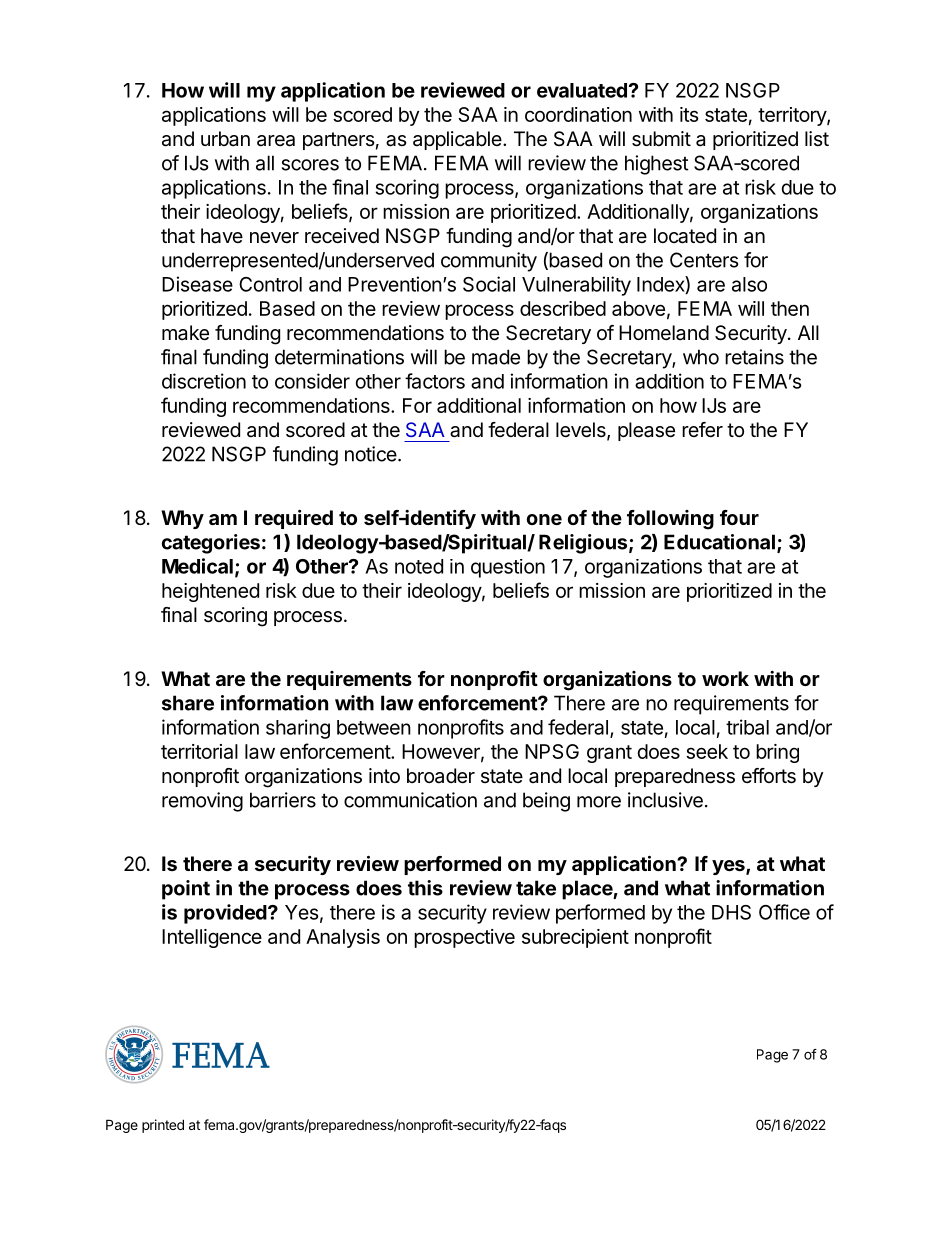 The width and height of the screenshot is (952, 1233). Describe the element at coordinates (458, 140) in the screenshot. I see `applicable` at that location.
